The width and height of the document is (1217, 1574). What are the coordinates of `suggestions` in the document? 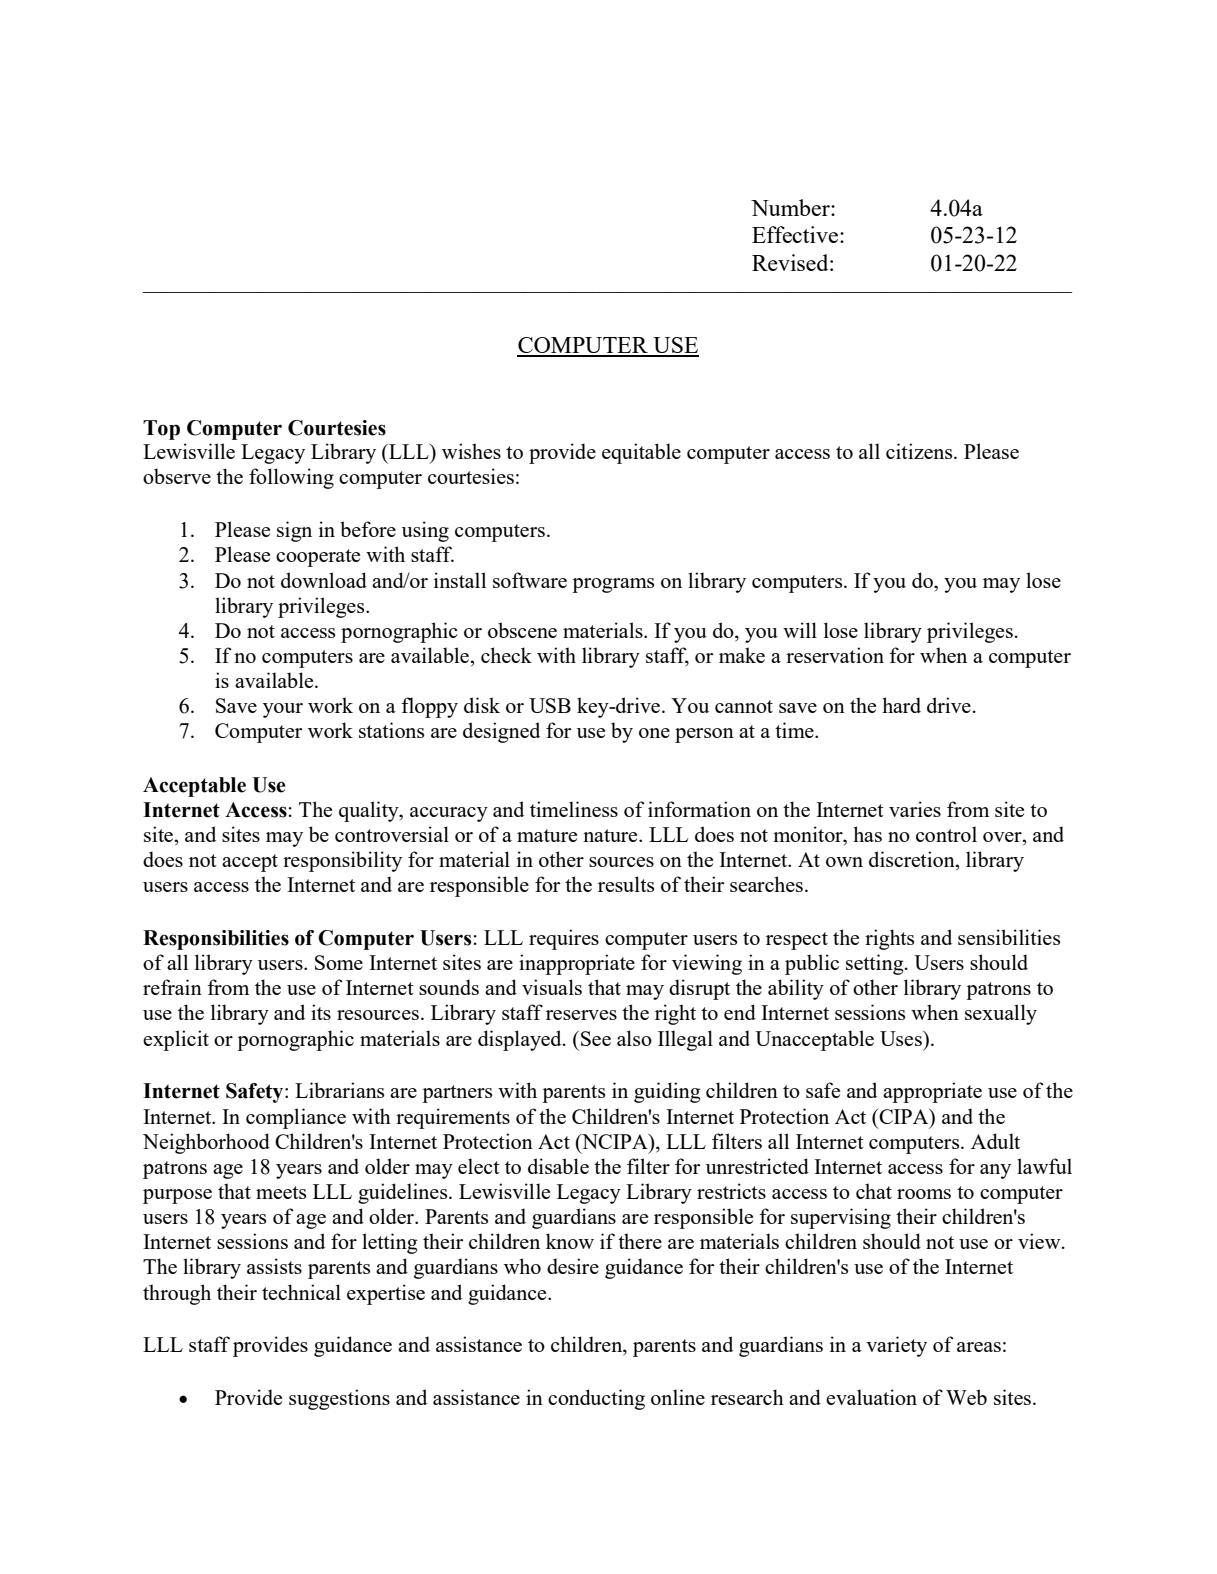 It's located at (339, 1399).
